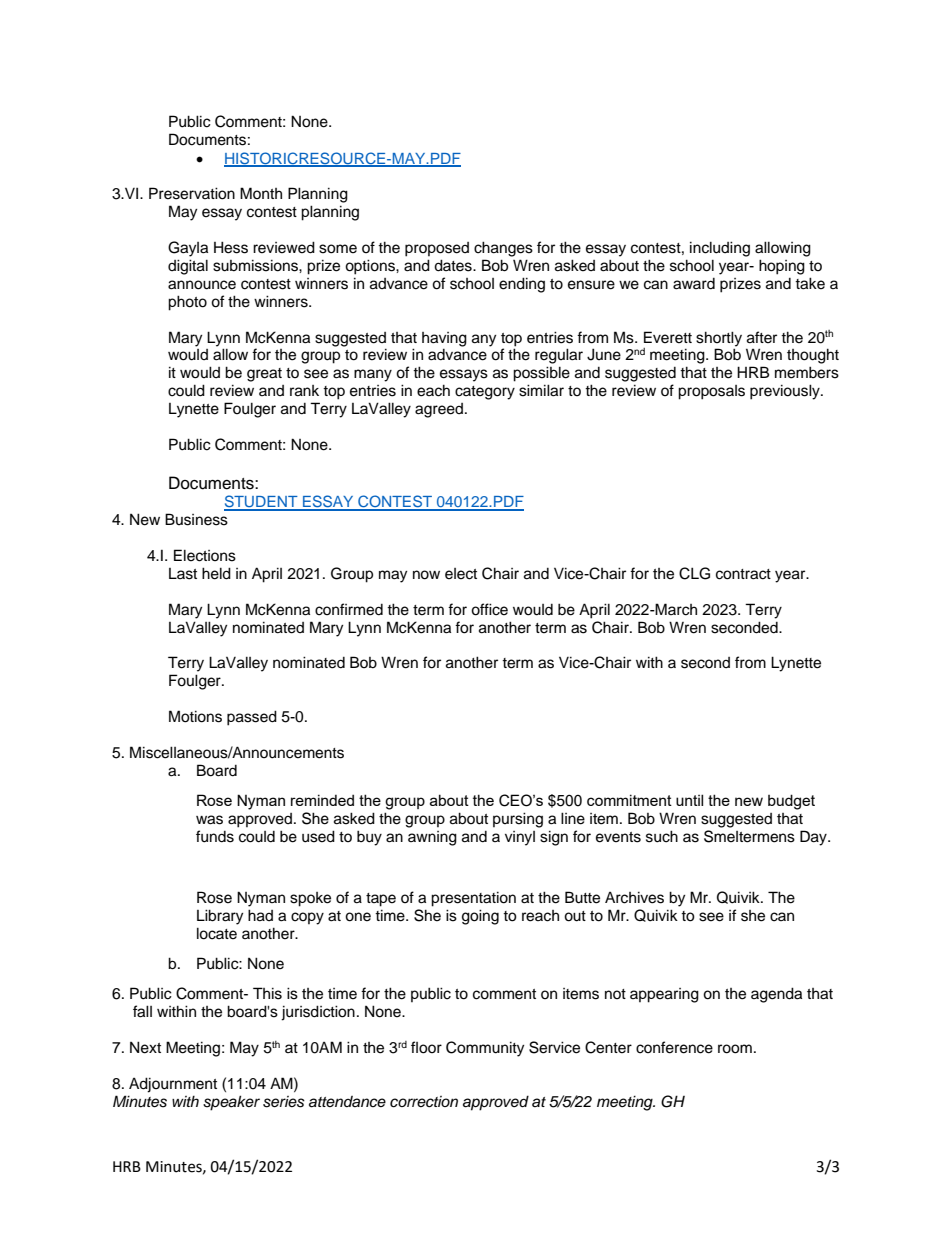 The width and height of the screenshot is (952, 1233). What do you see at coordinates (743, 574) in the screenshot?
I see `contract` at bounding box center [743, 574].
